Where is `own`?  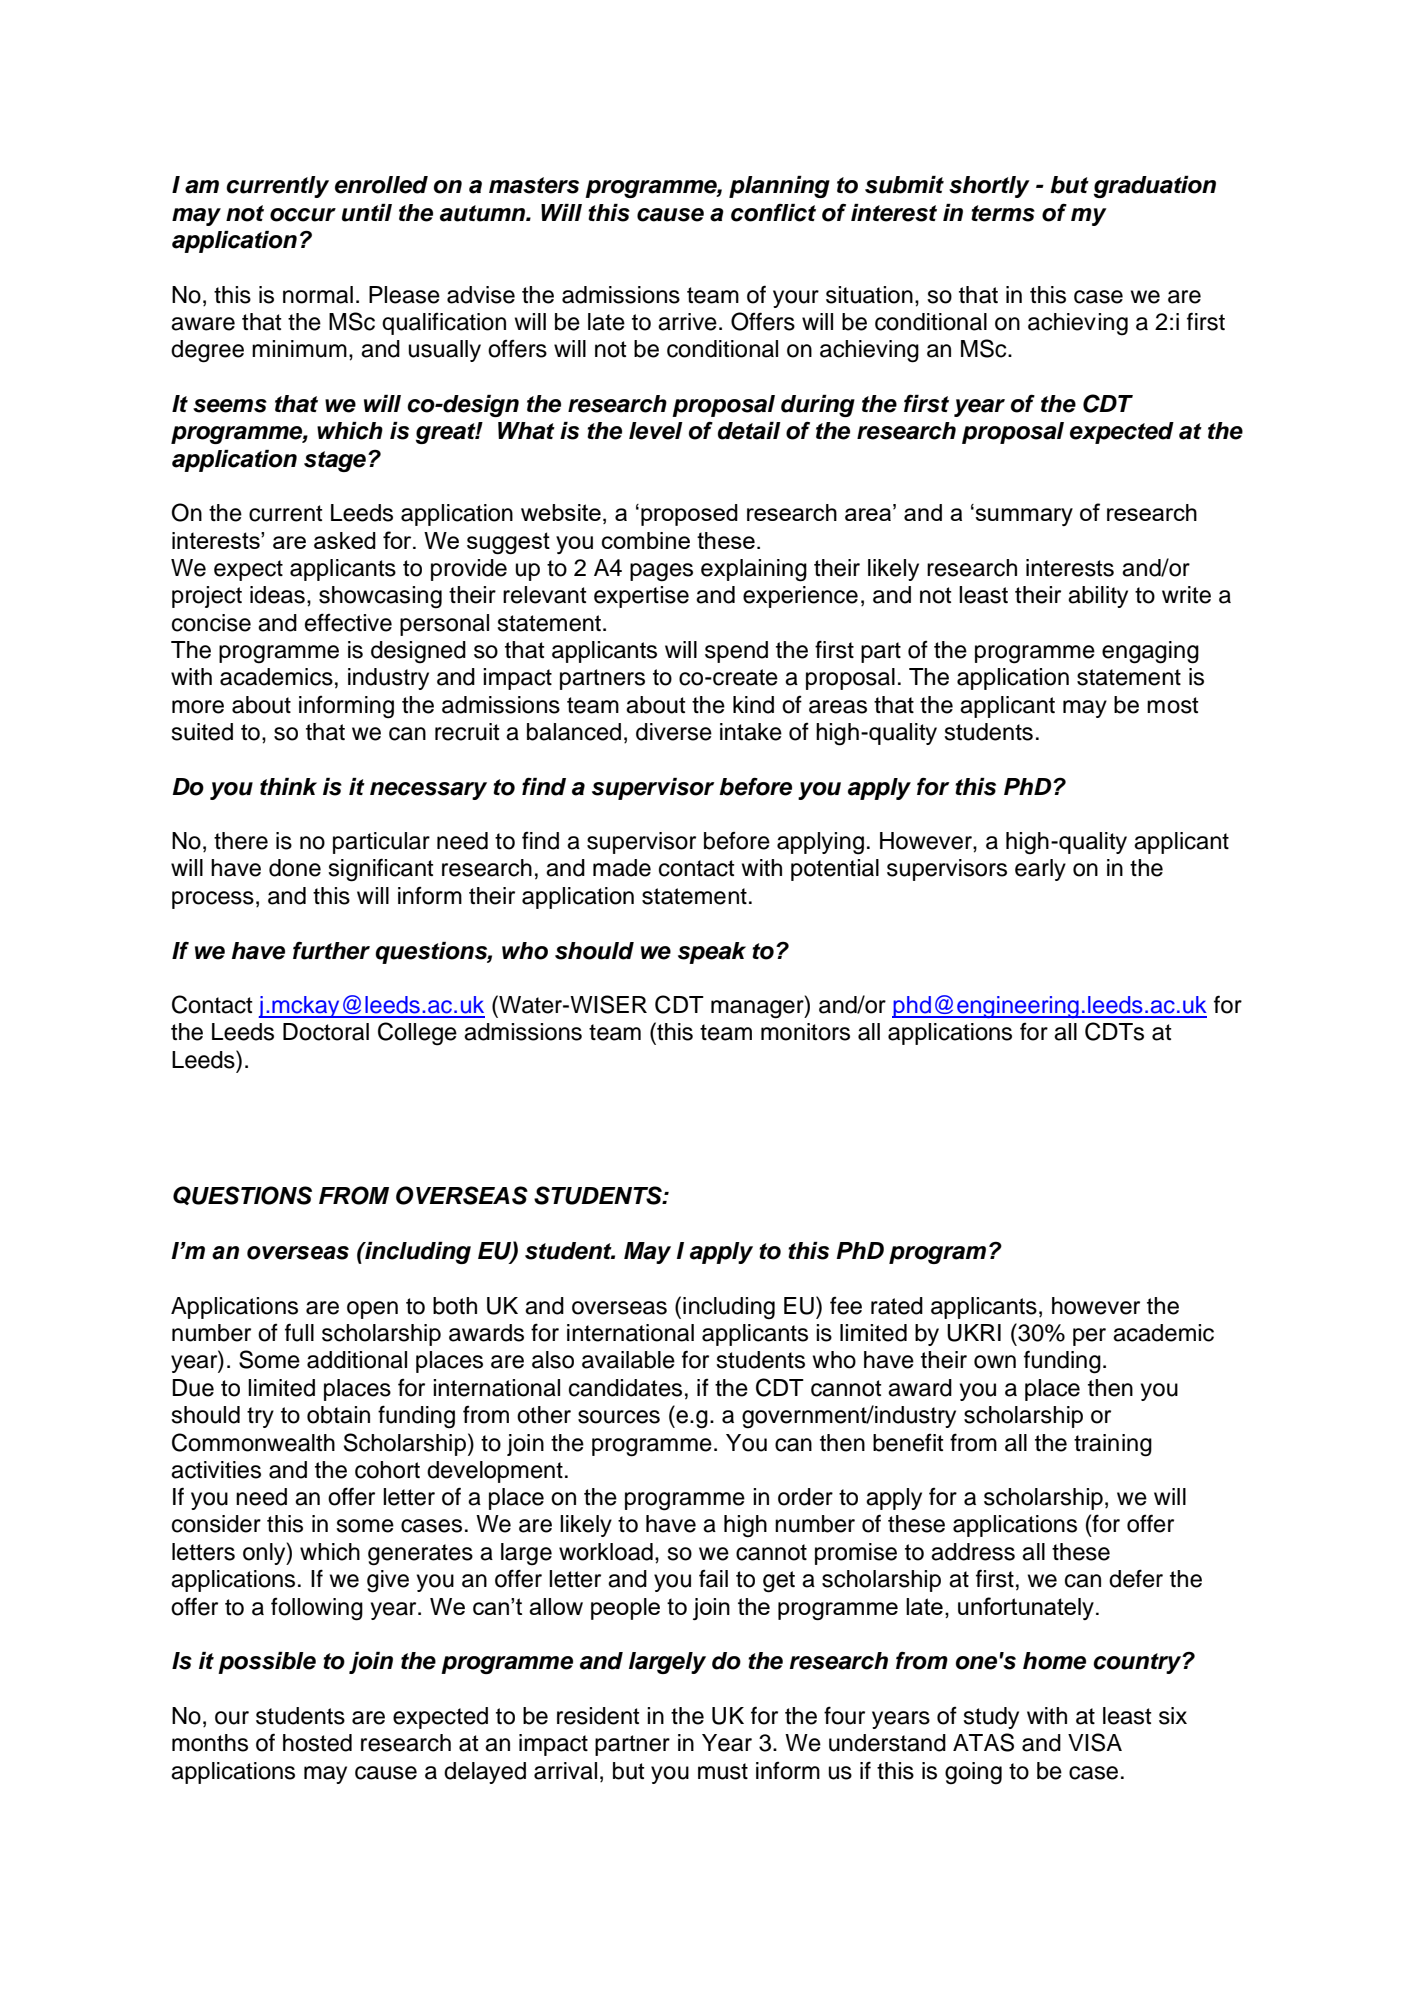
own is located at coordinates (995, 1362).
